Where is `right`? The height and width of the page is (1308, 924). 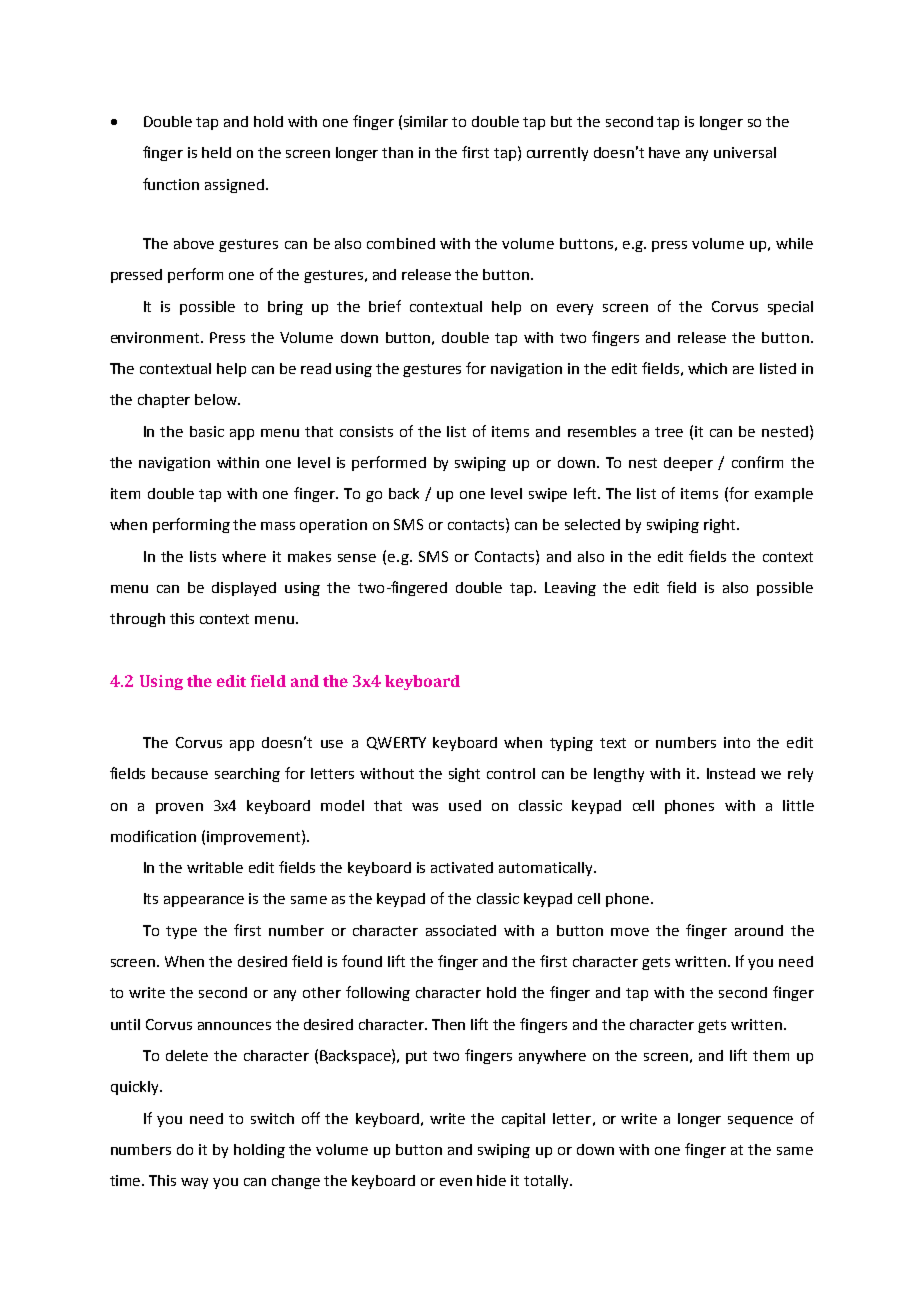
right is located at coordinates (721, 526).
